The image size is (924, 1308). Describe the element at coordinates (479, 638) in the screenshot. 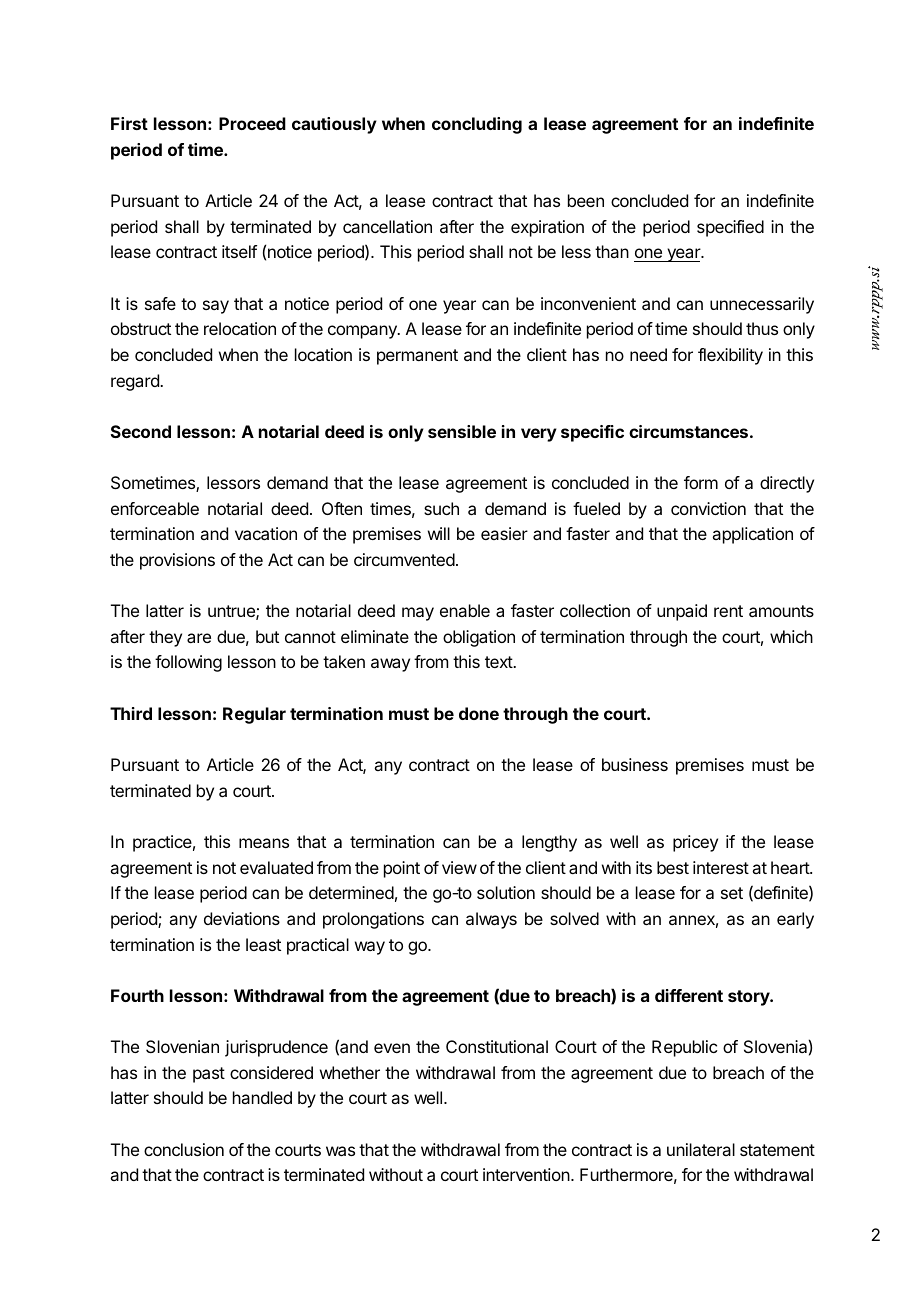

I see `obligation` at that location.
